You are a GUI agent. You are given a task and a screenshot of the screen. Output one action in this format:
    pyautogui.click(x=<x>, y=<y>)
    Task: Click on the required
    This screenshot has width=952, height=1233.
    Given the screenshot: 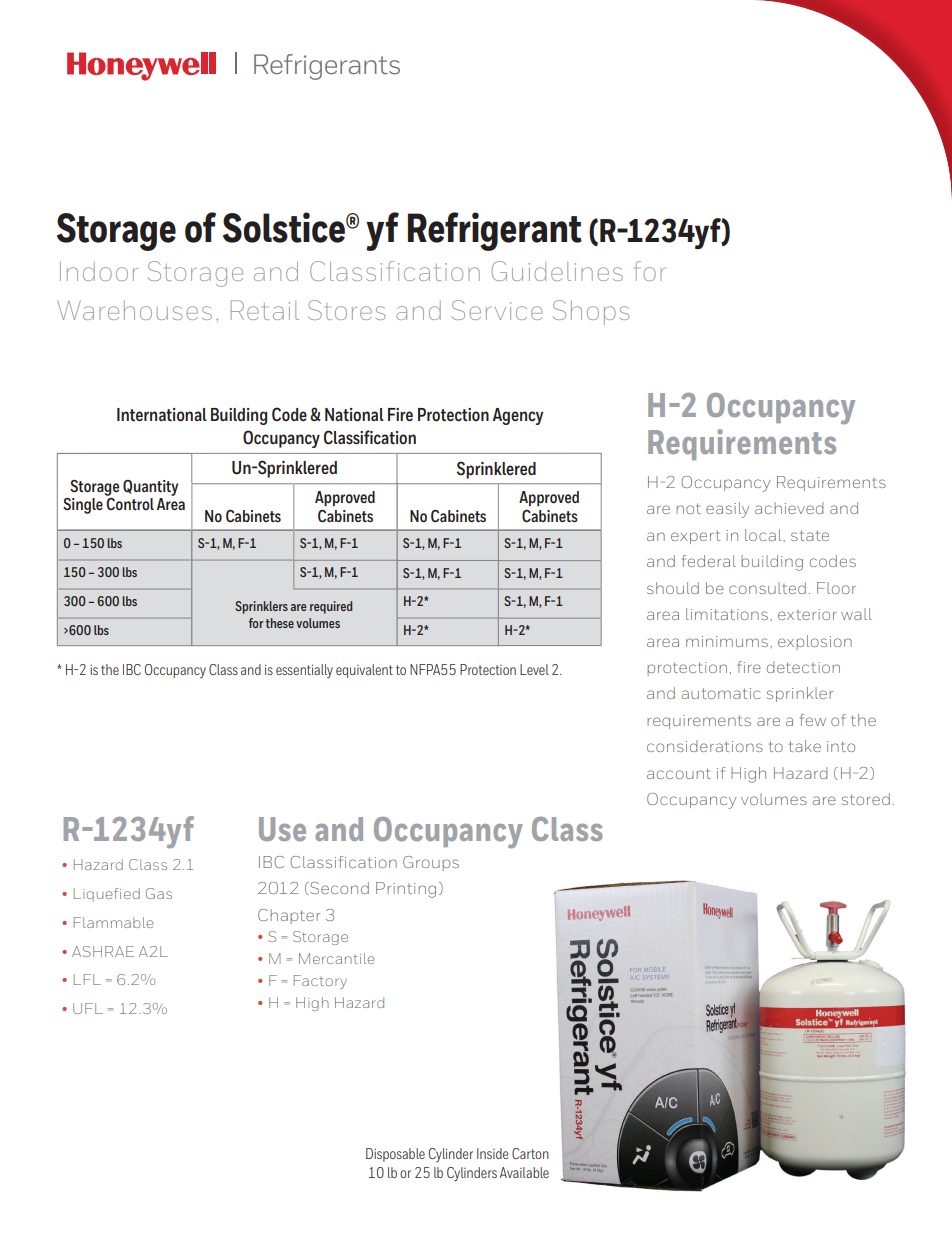 What is the action you would take?
    pyautogui.click(x=331, y=607)
